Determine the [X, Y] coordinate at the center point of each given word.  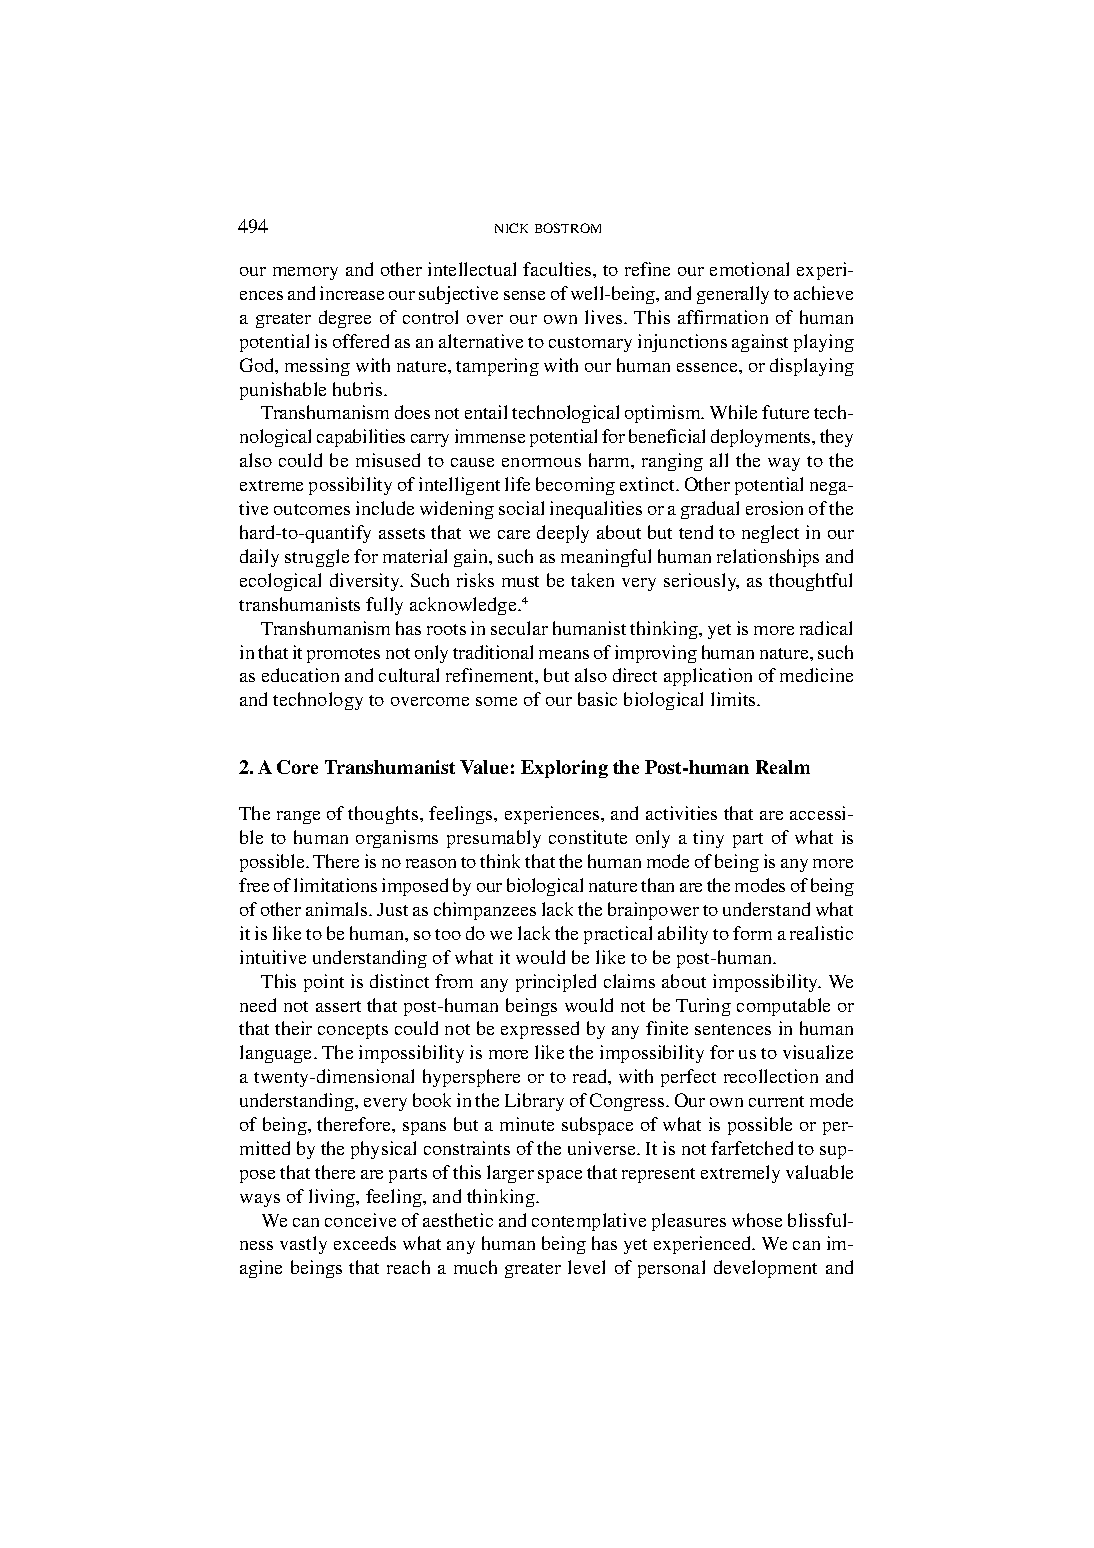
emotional [749, 269]
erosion [774, 508]
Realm [783, 767]
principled [556, 983]
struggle [317, 558]
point [324, 983]
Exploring [564, 769]
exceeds [365, 1243]
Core [297, 767]
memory [305, 273]
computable [783, 1007]
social [521, 508]
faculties [558, 269]
